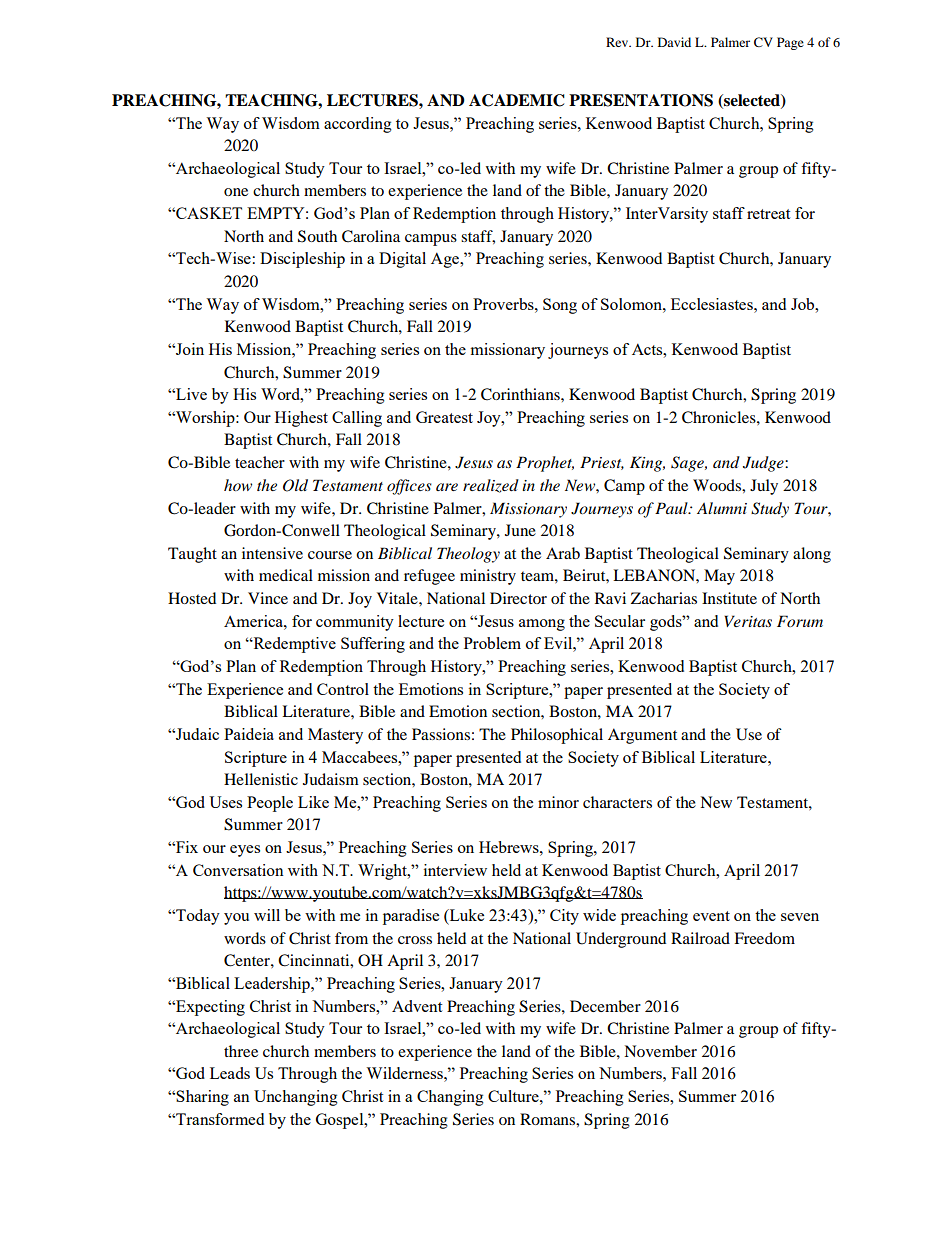 The height and width of the screenshot is (1233, 952). I want to click on Leads, so click(230, 1073).
